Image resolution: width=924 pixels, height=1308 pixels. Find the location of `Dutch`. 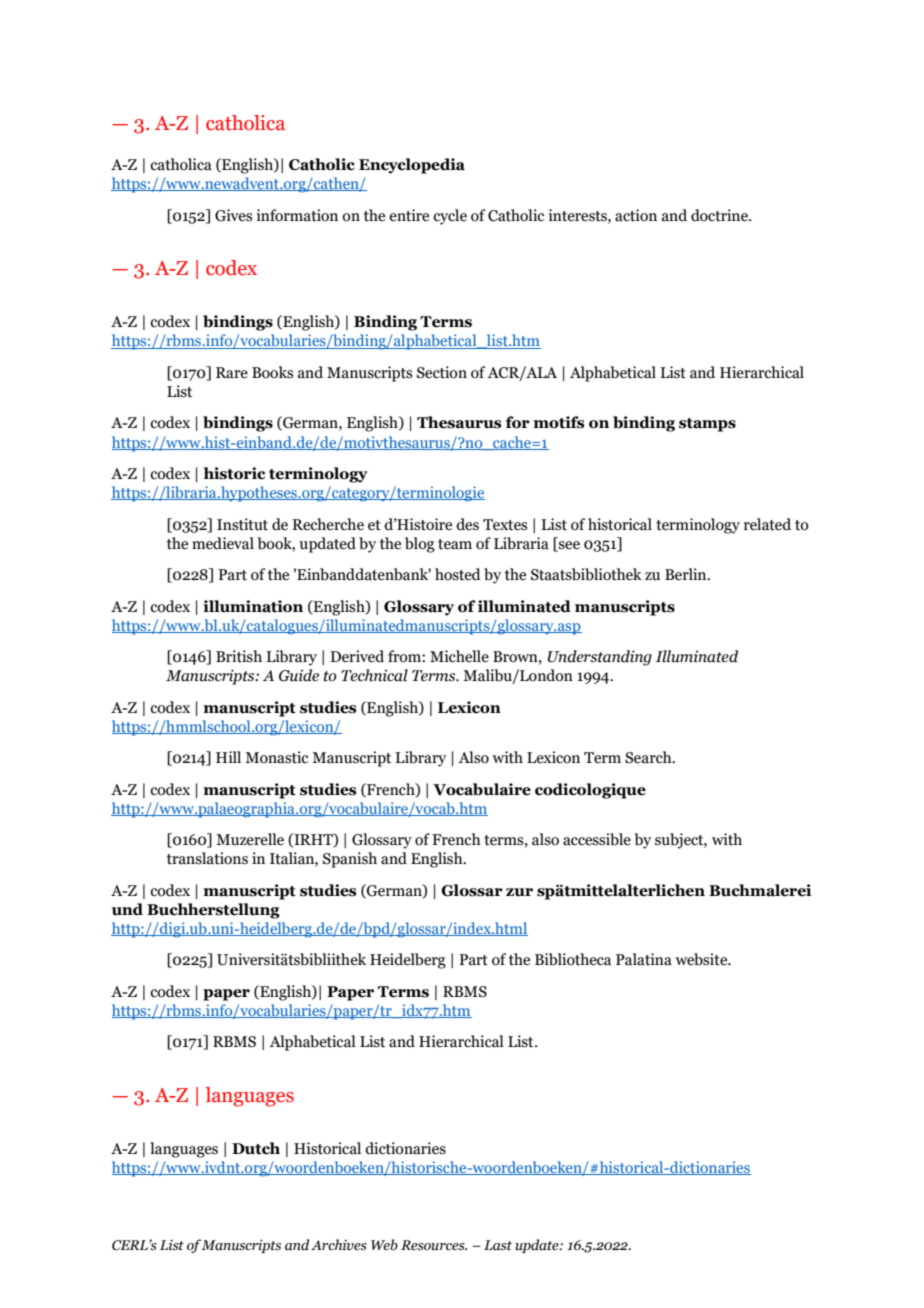

Dutch is located at coordinates (256, 1148).
